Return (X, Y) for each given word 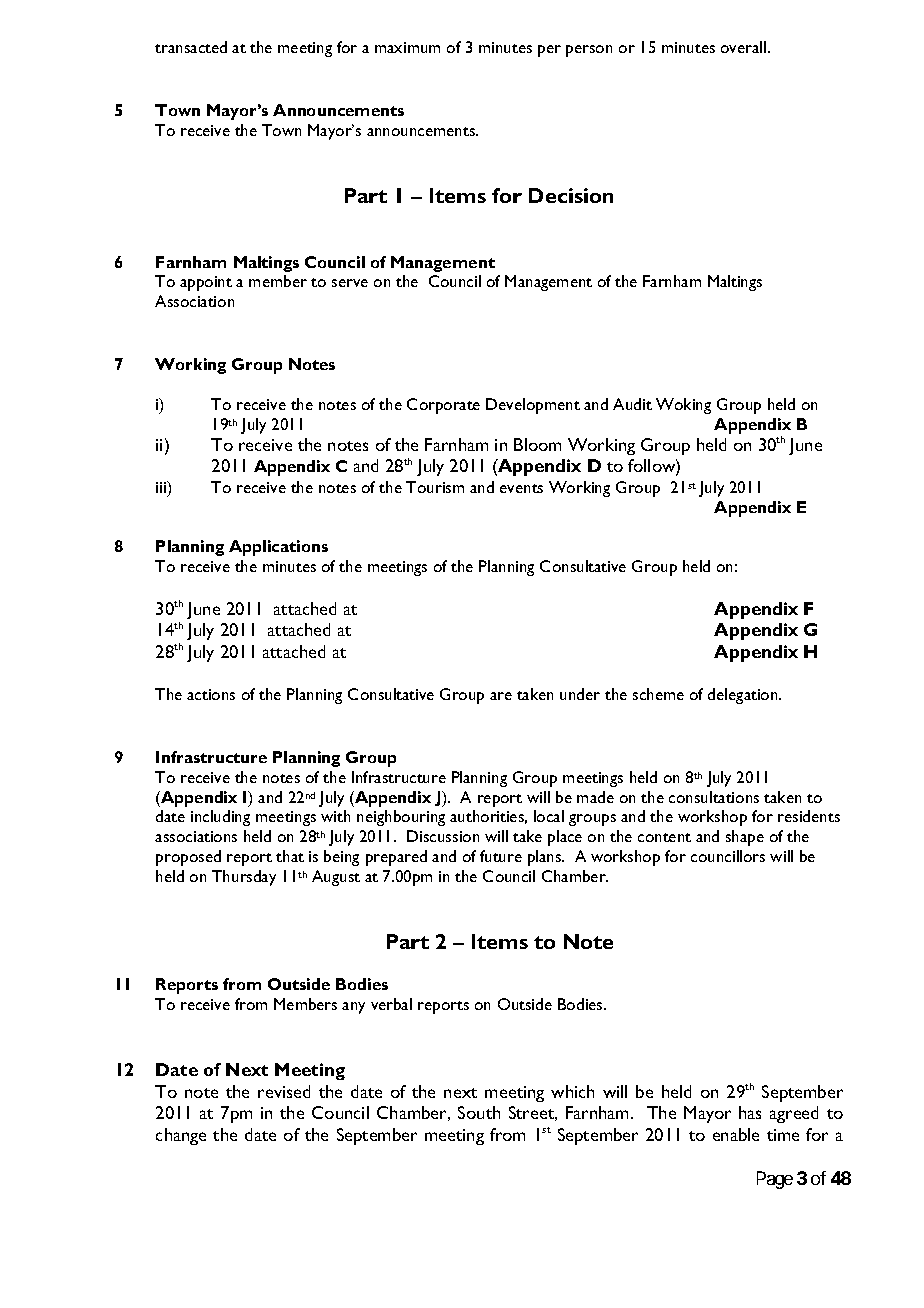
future (501, 856)
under (580, 694)
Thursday (244, 878)
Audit (632, 404)
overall (745, 47)
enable (736, 1134)
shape (745, 838)
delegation (744, 696)
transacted (191, 47)
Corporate (443, 406)
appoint (206, 283)
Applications (278, 548)
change (181, 1136)
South (479, 1112)
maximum (407, 47)
